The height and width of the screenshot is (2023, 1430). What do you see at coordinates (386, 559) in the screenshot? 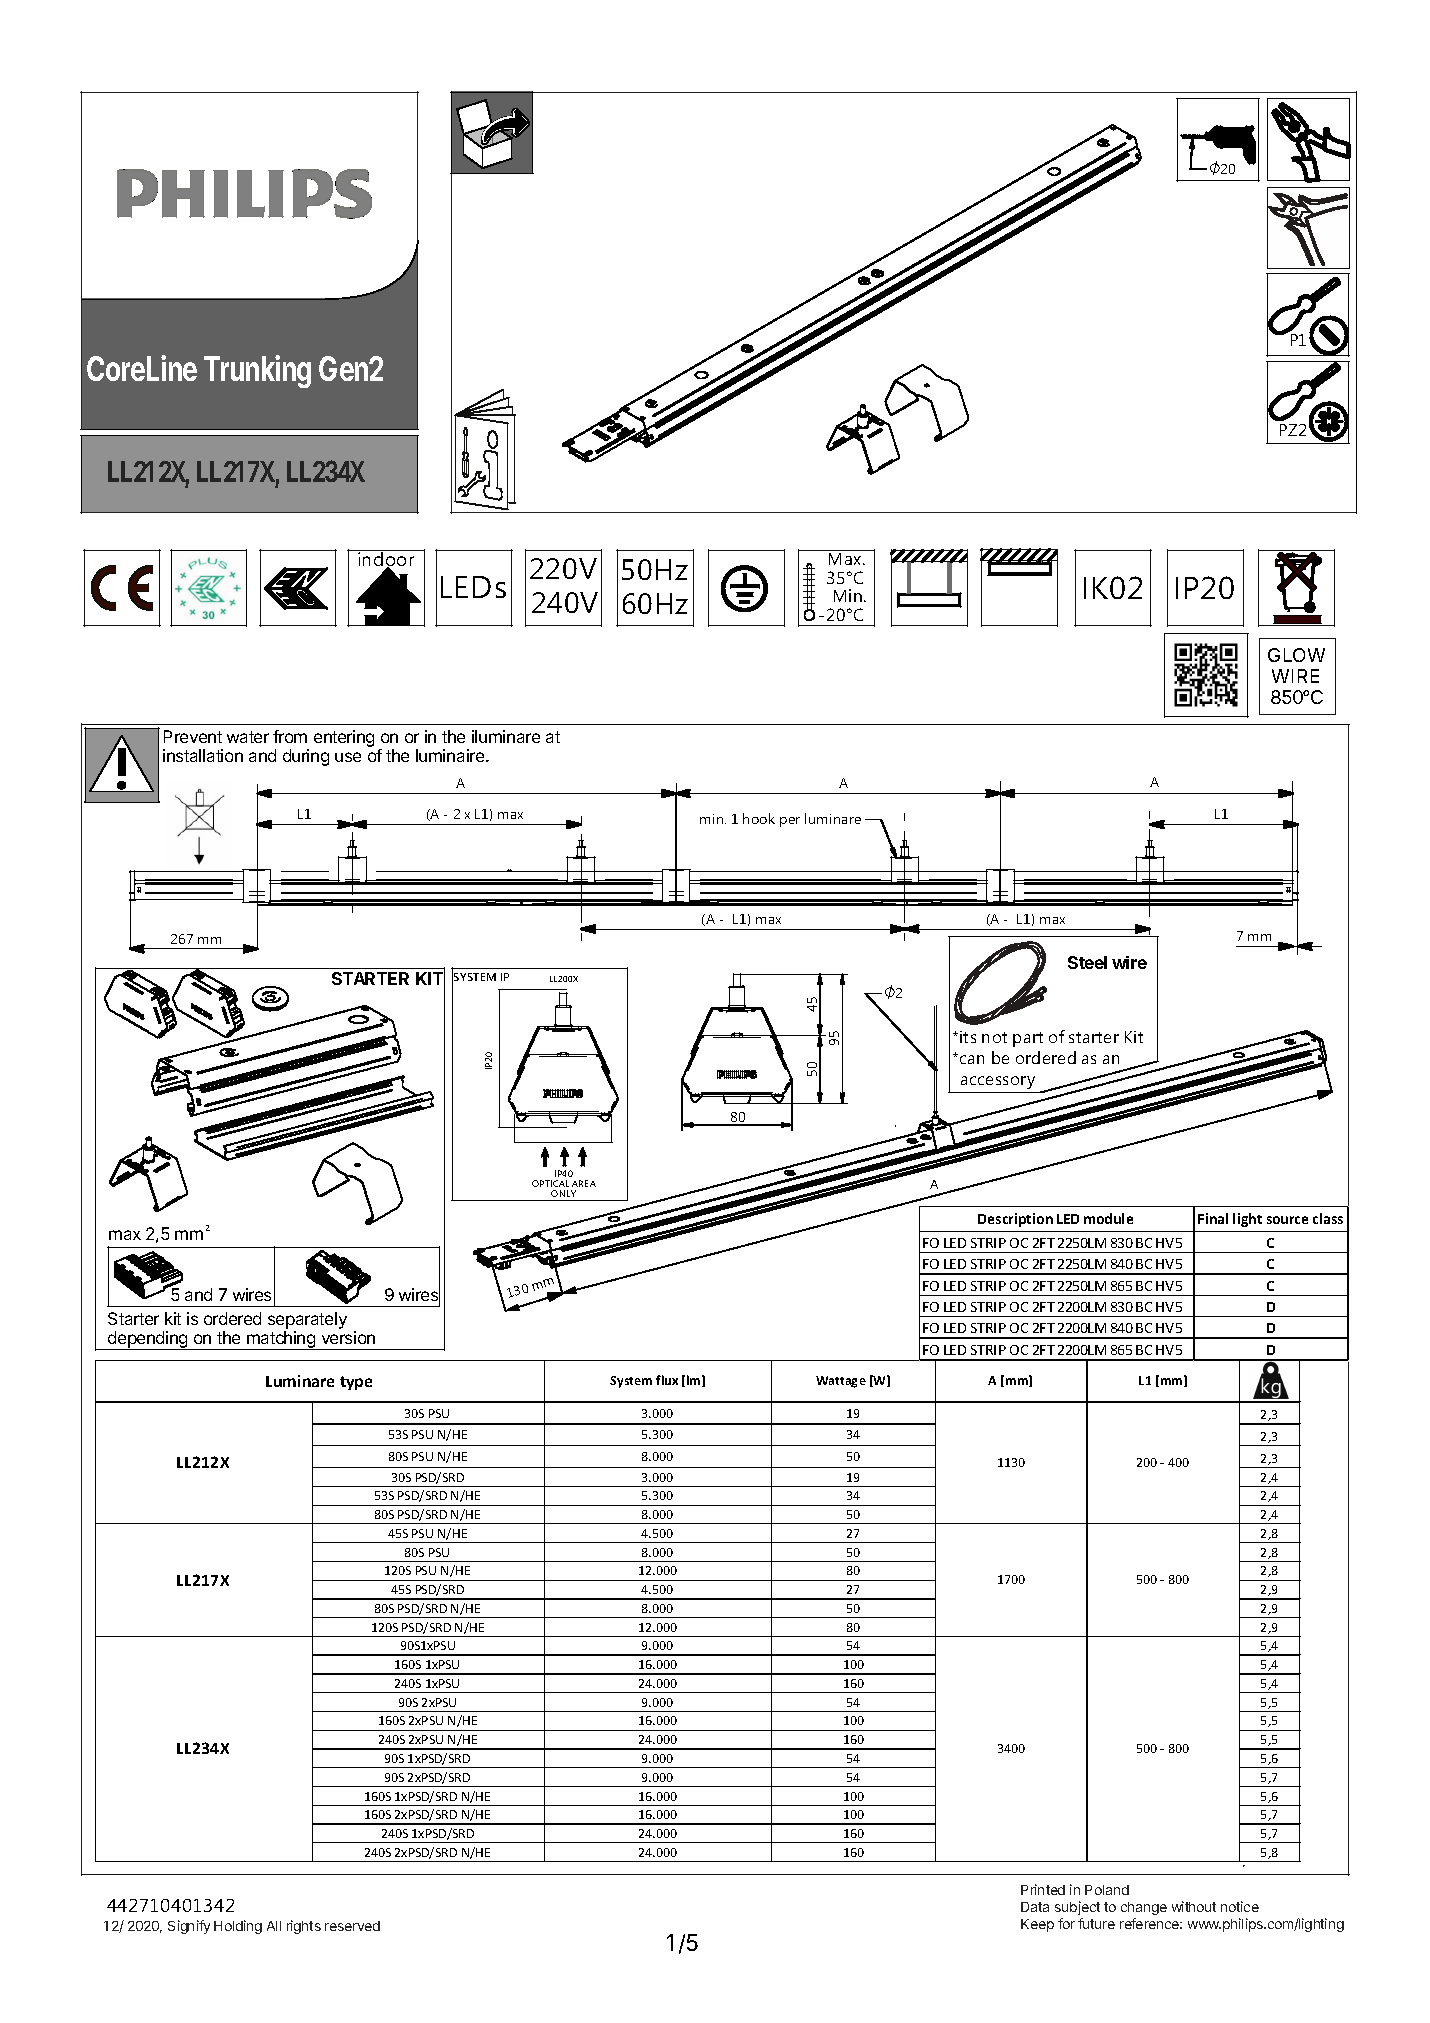
I see `indoor` at bounding box center [386, 559].
